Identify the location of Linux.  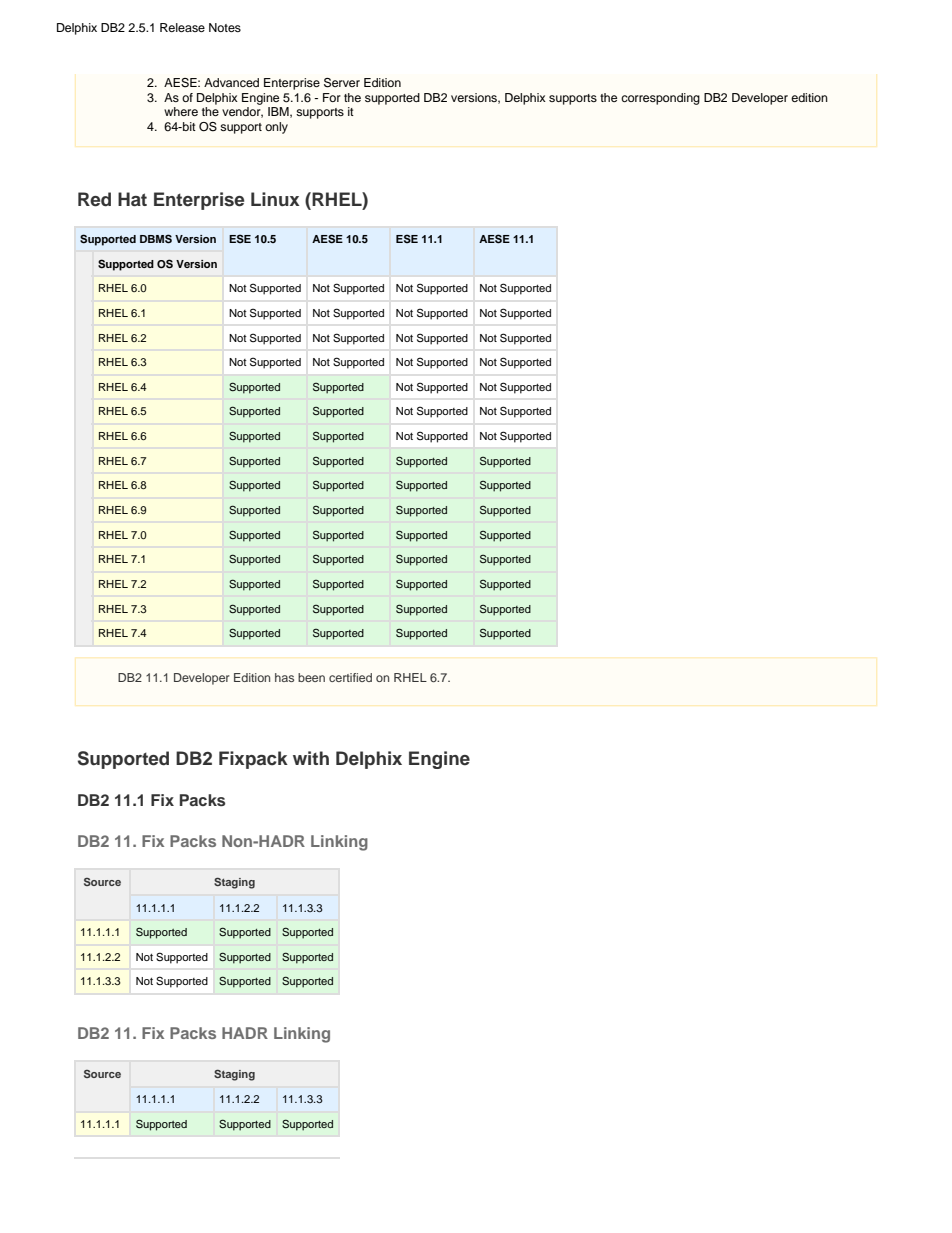
(275, 199).
